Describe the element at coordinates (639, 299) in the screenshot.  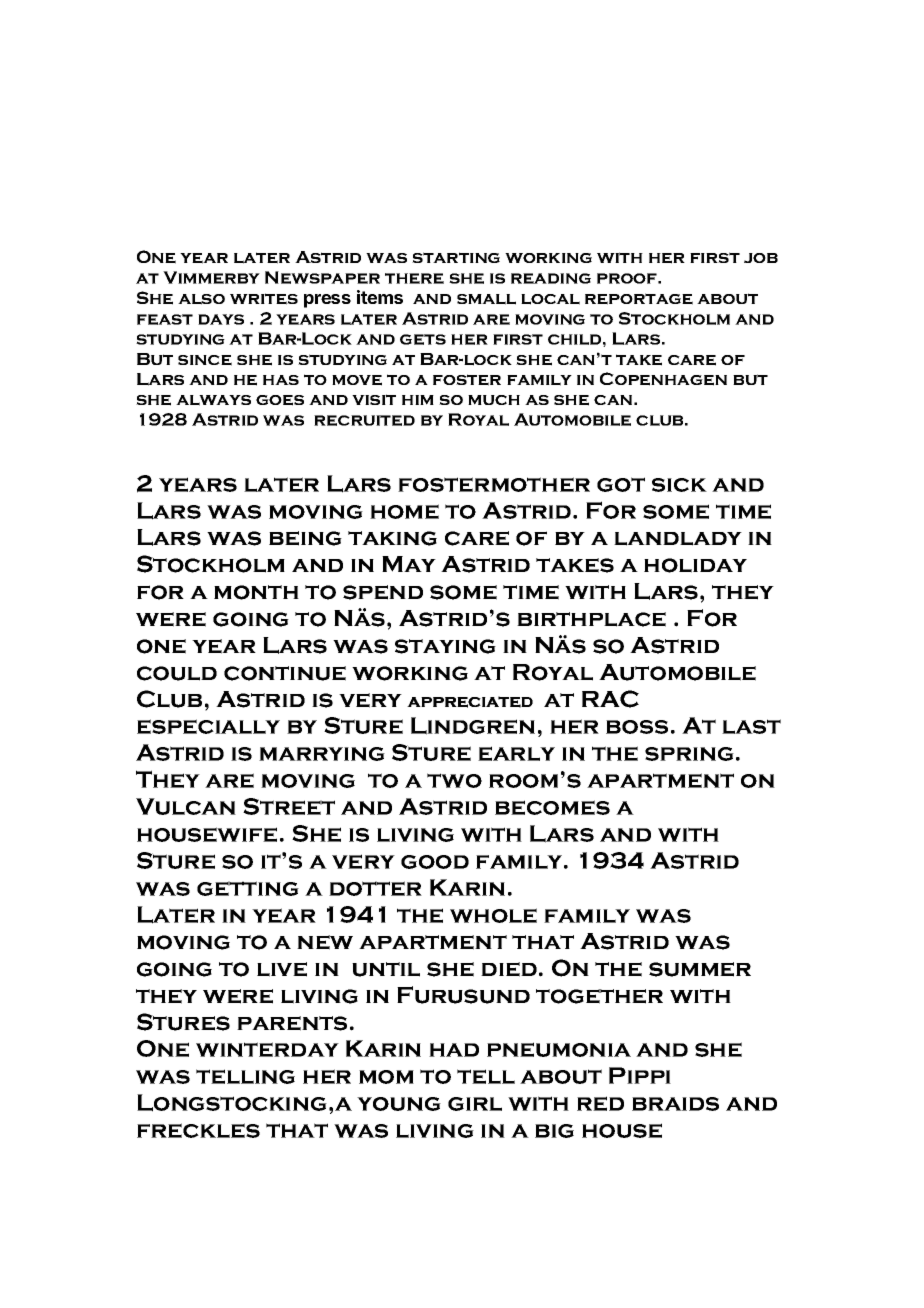
I see `reportage` at that location.
